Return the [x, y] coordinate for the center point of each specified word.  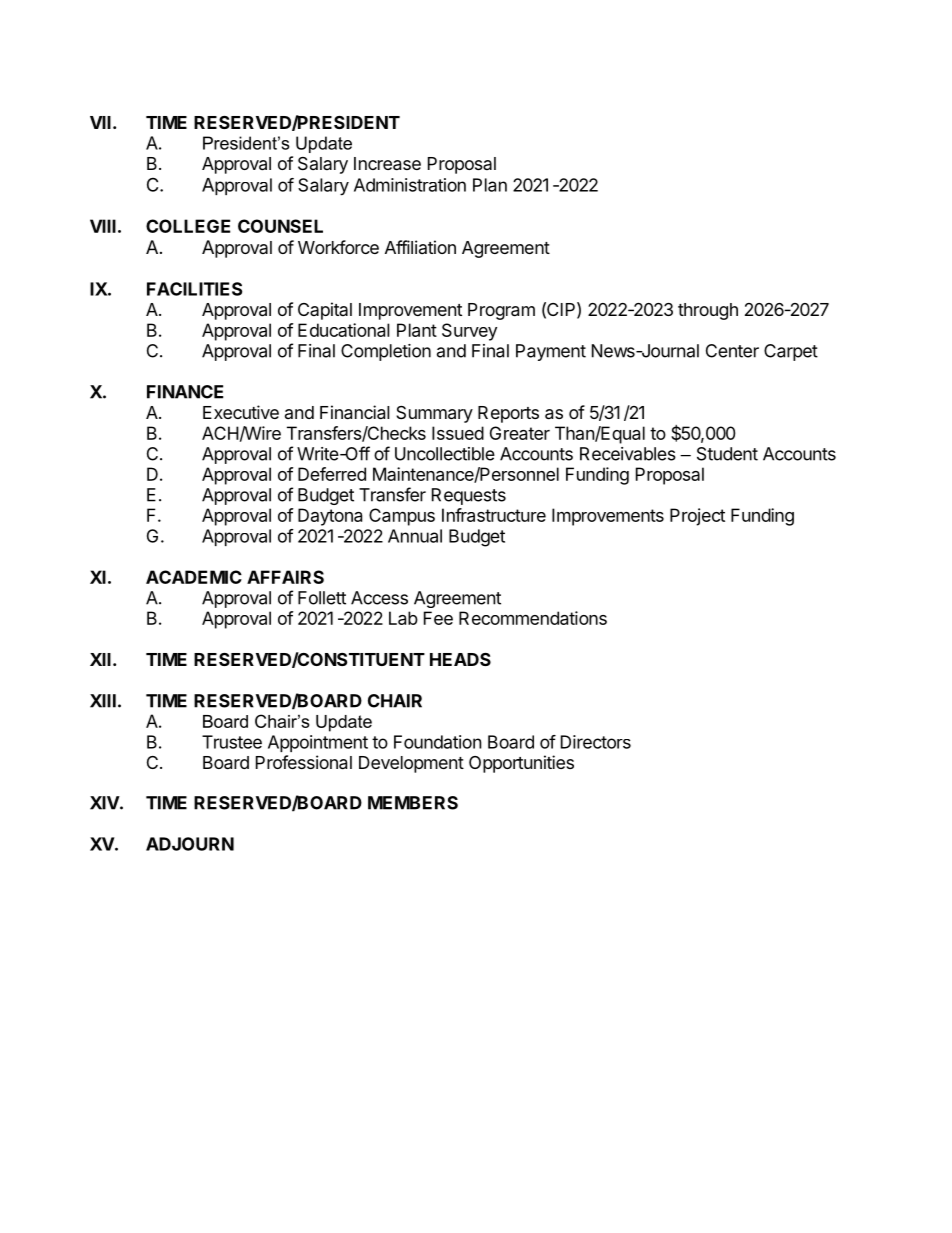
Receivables [628, 454]
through [708, 311]
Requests [469, 496]
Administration [410, 185]
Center [732, 351]
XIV [105, 803]
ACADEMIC [194, 577]
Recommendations [533, 618]
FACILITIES [194, 289]
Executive [241, 412]
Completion [386, 352]
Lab [403, 618]
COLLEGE [188, 226]
